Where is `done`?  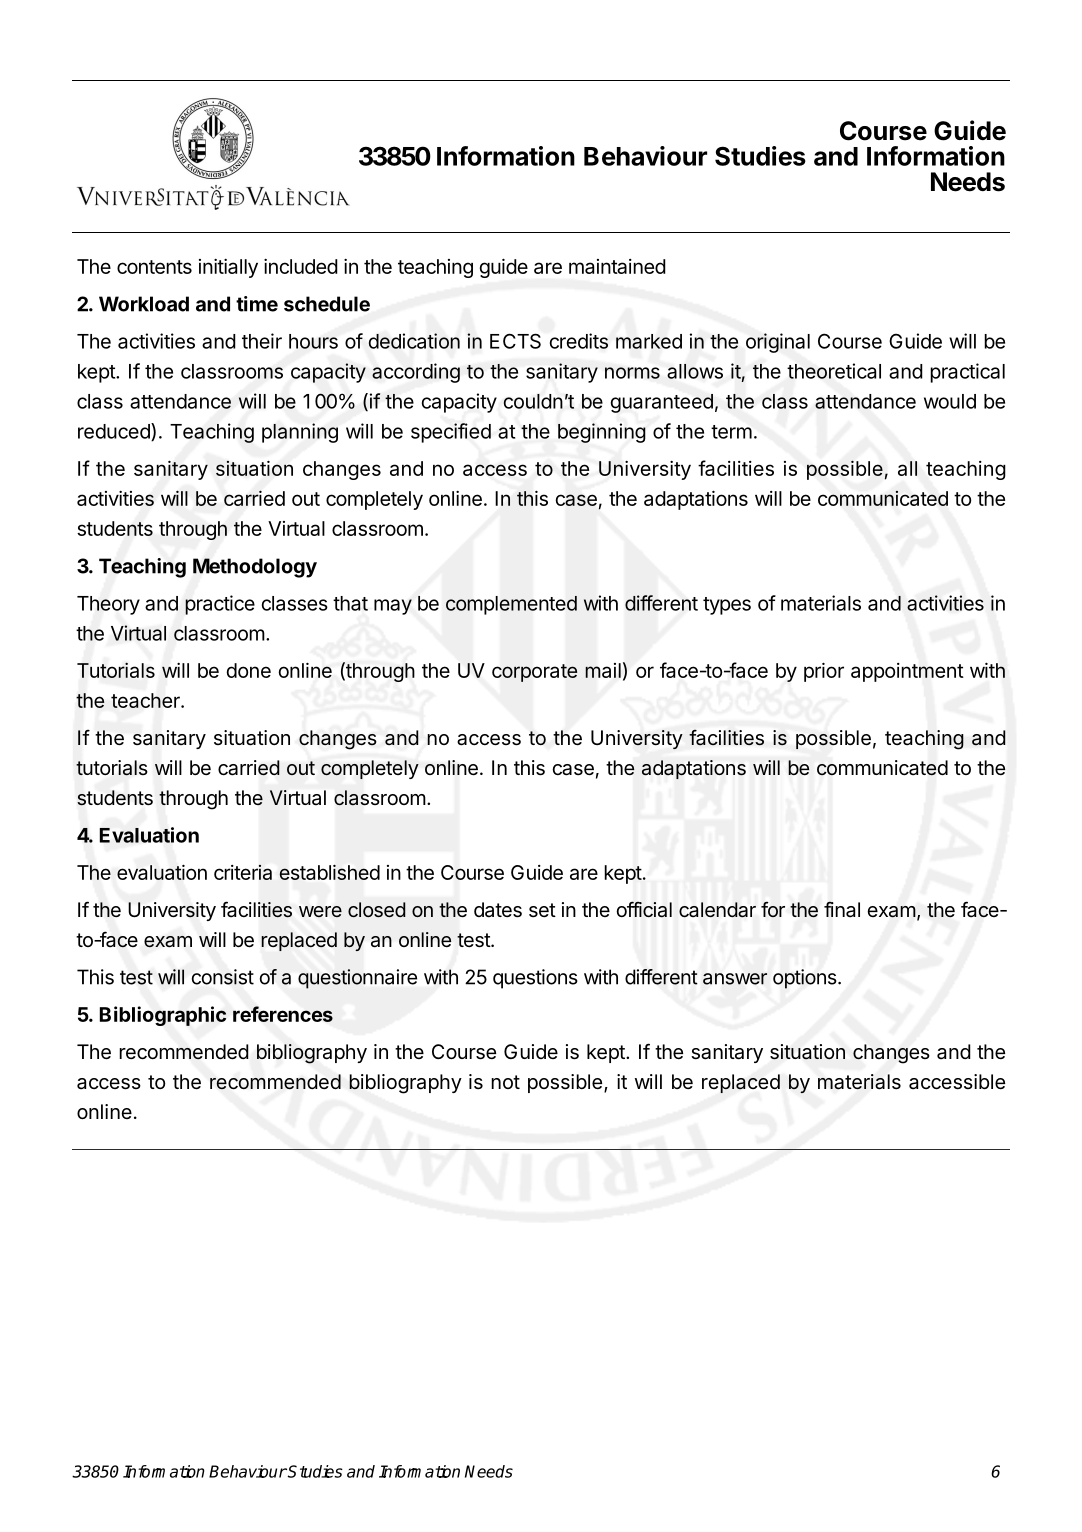
done is located at coordinates (248, 670).
